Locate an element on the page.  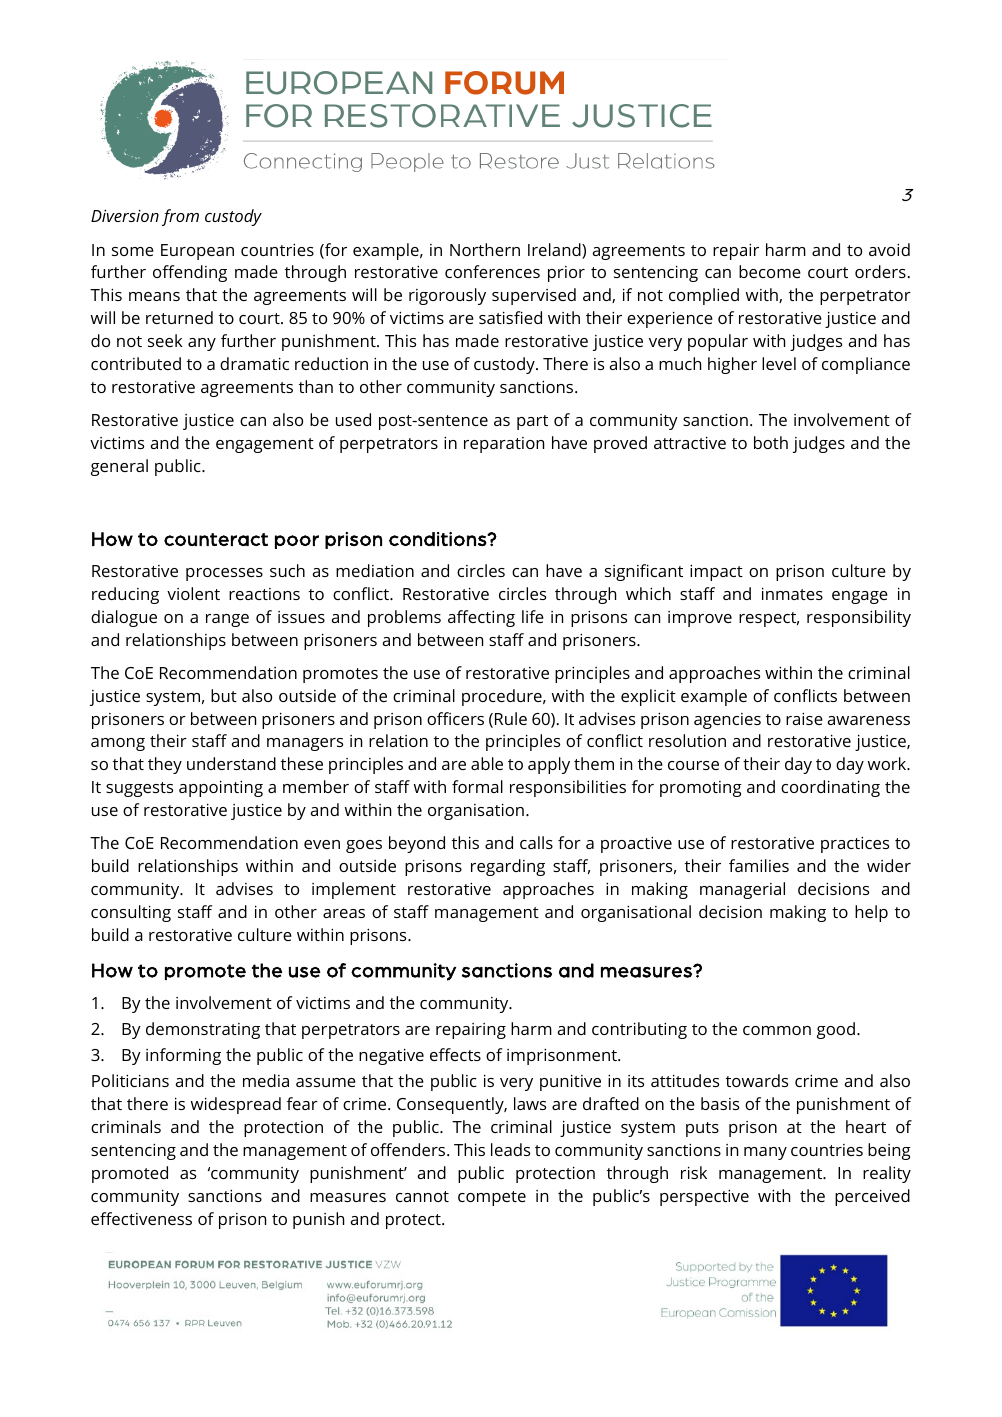
become is located at coordinates (770, 271).
